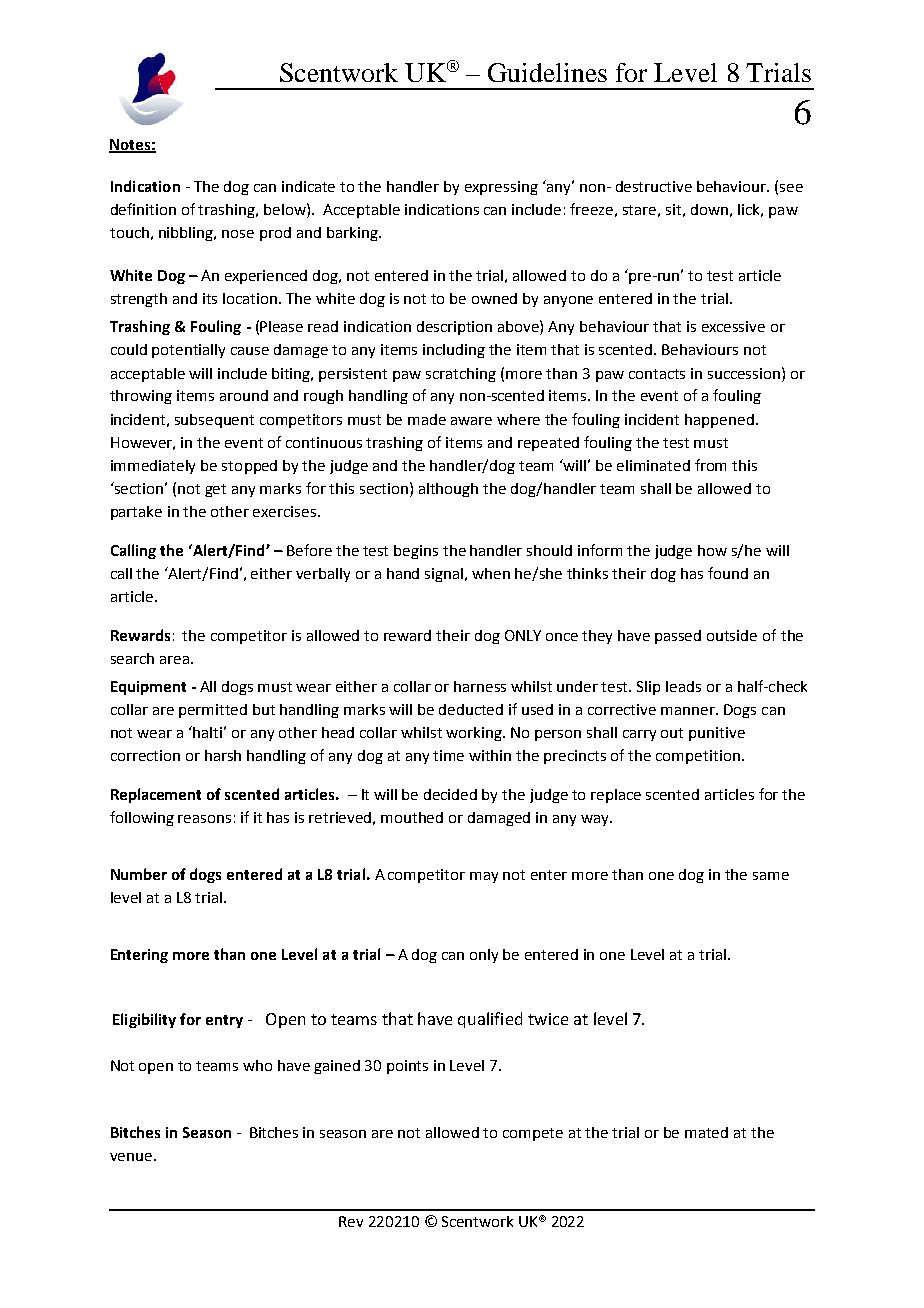 The image size is (924, 1308). Describe the element at coordinates (547, 72) in the document. I see `Guidelines` at that location.
